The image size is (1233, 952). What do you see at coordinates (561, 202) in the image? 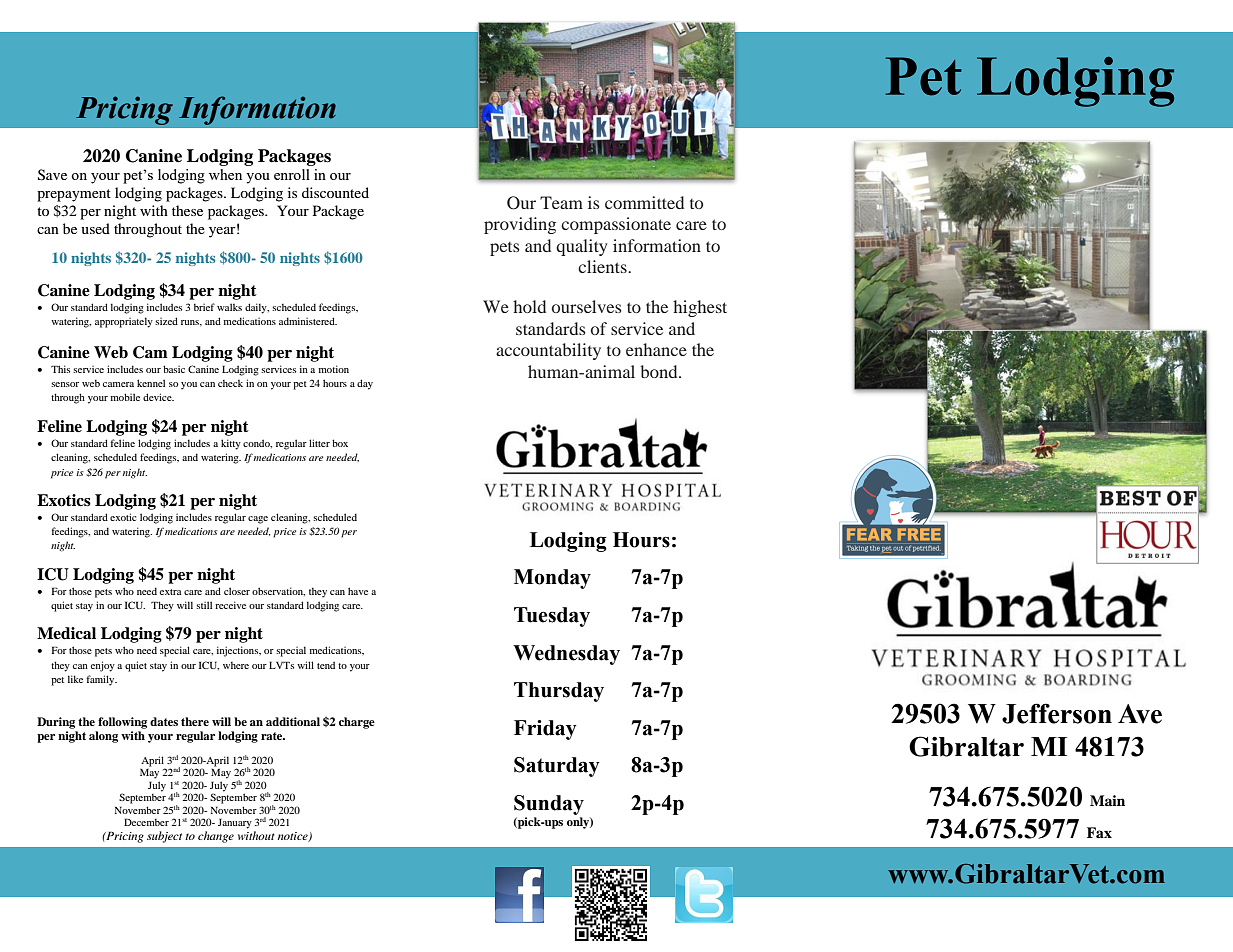
I see `Team` at bounding box center [561, 202].
